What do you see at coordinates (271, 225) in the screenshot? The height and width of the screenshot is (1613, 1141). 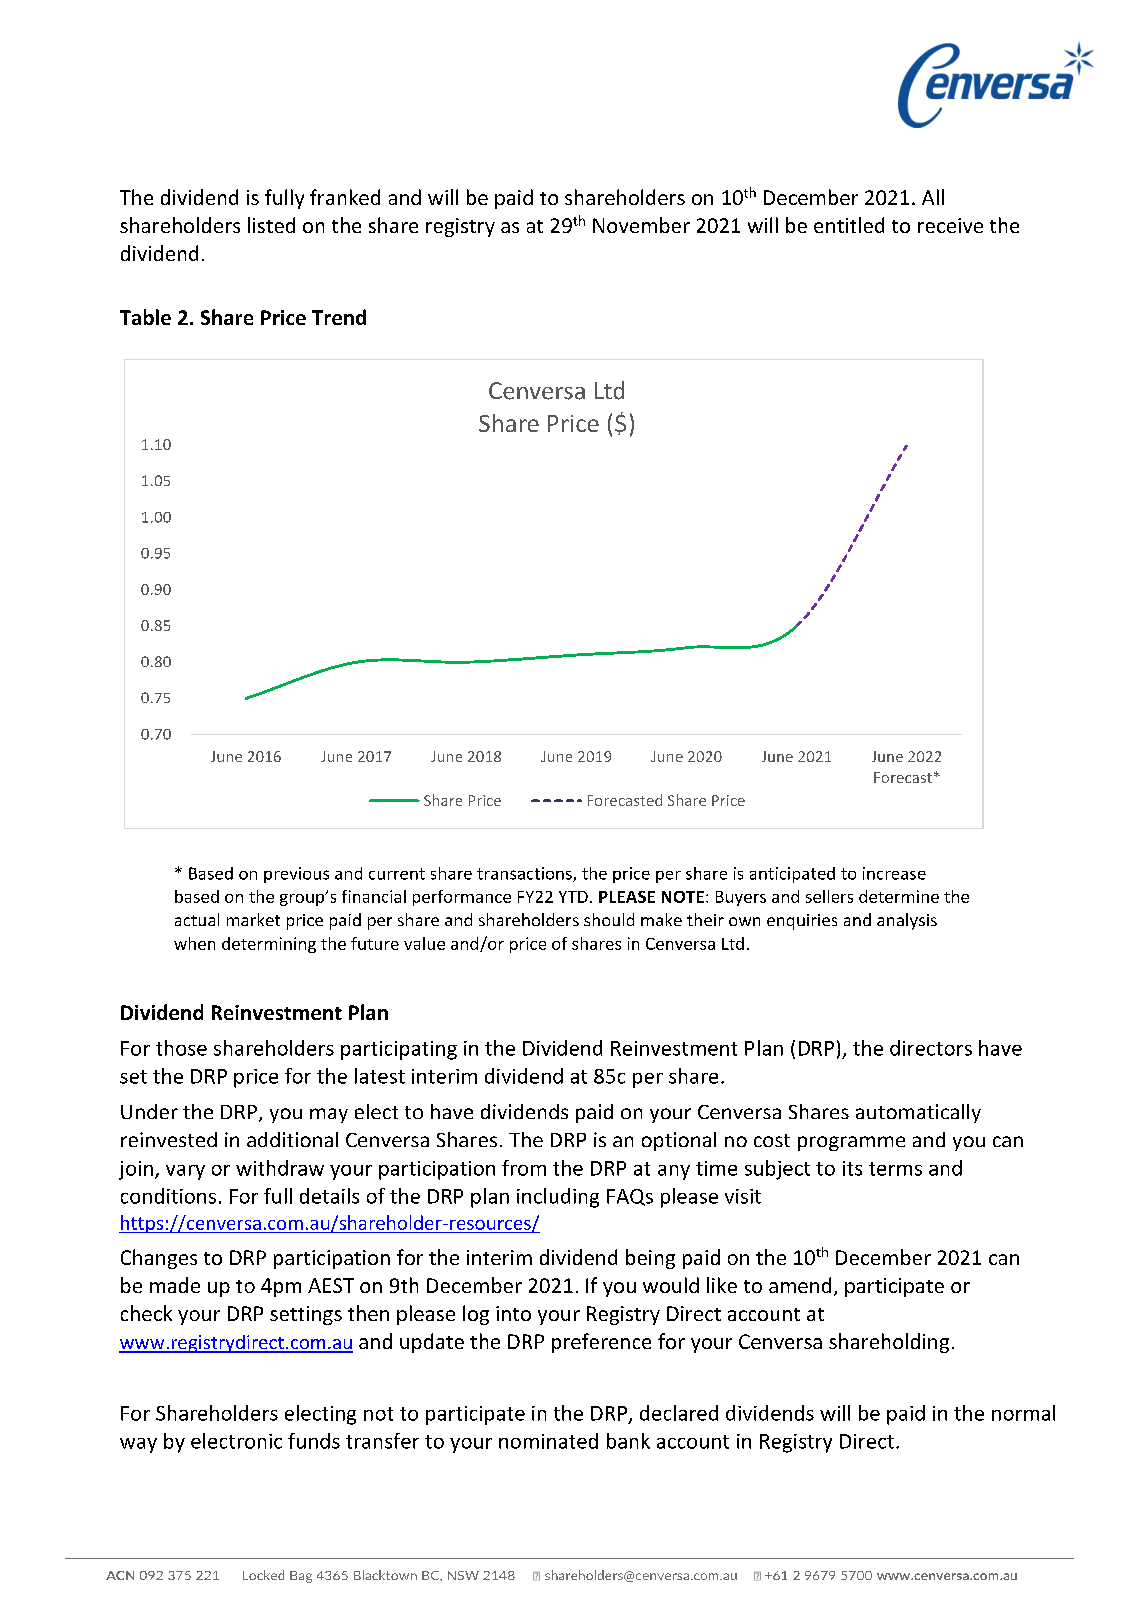 I see `listed` at bounding box center [271, 225].
